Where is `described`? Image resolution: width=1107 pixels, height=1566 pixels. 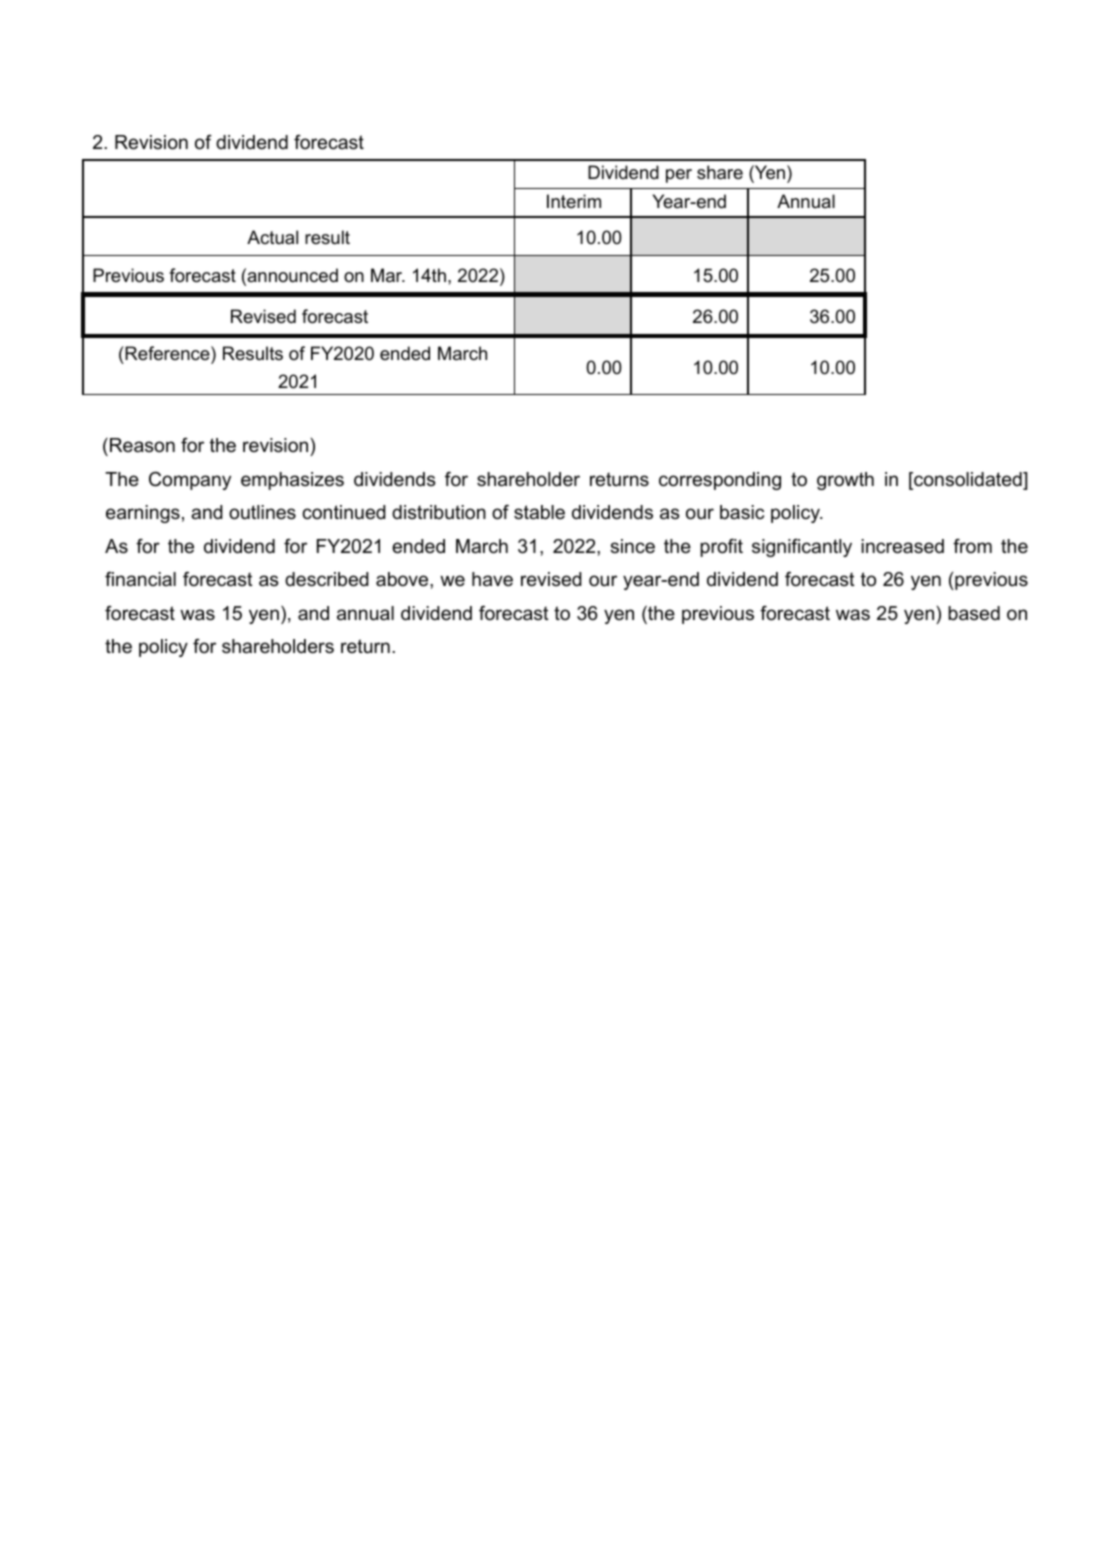
described is located at coordinates (327, 579).
